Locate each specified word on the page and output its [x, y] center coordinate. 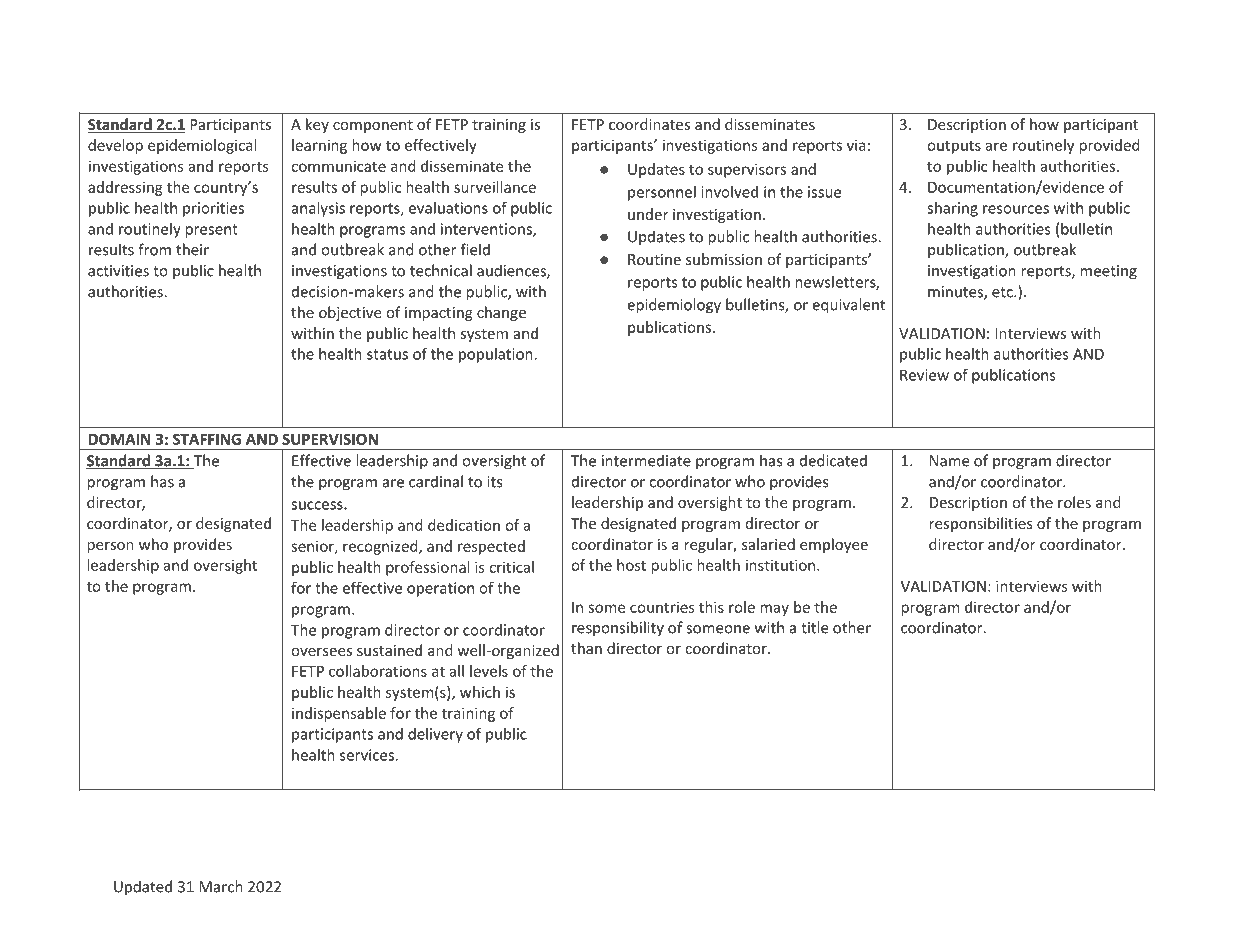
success [318, 505]
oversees [321, 652]
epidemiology [674, 306]
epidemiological [202, 146]
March [221, 886]
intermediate [646, 460]
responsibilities [981, 524]
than [586, 648]
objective [350, 313]
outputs [954, 147]
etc [1003, 292]
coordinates [649, 124]
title [815, 627]
